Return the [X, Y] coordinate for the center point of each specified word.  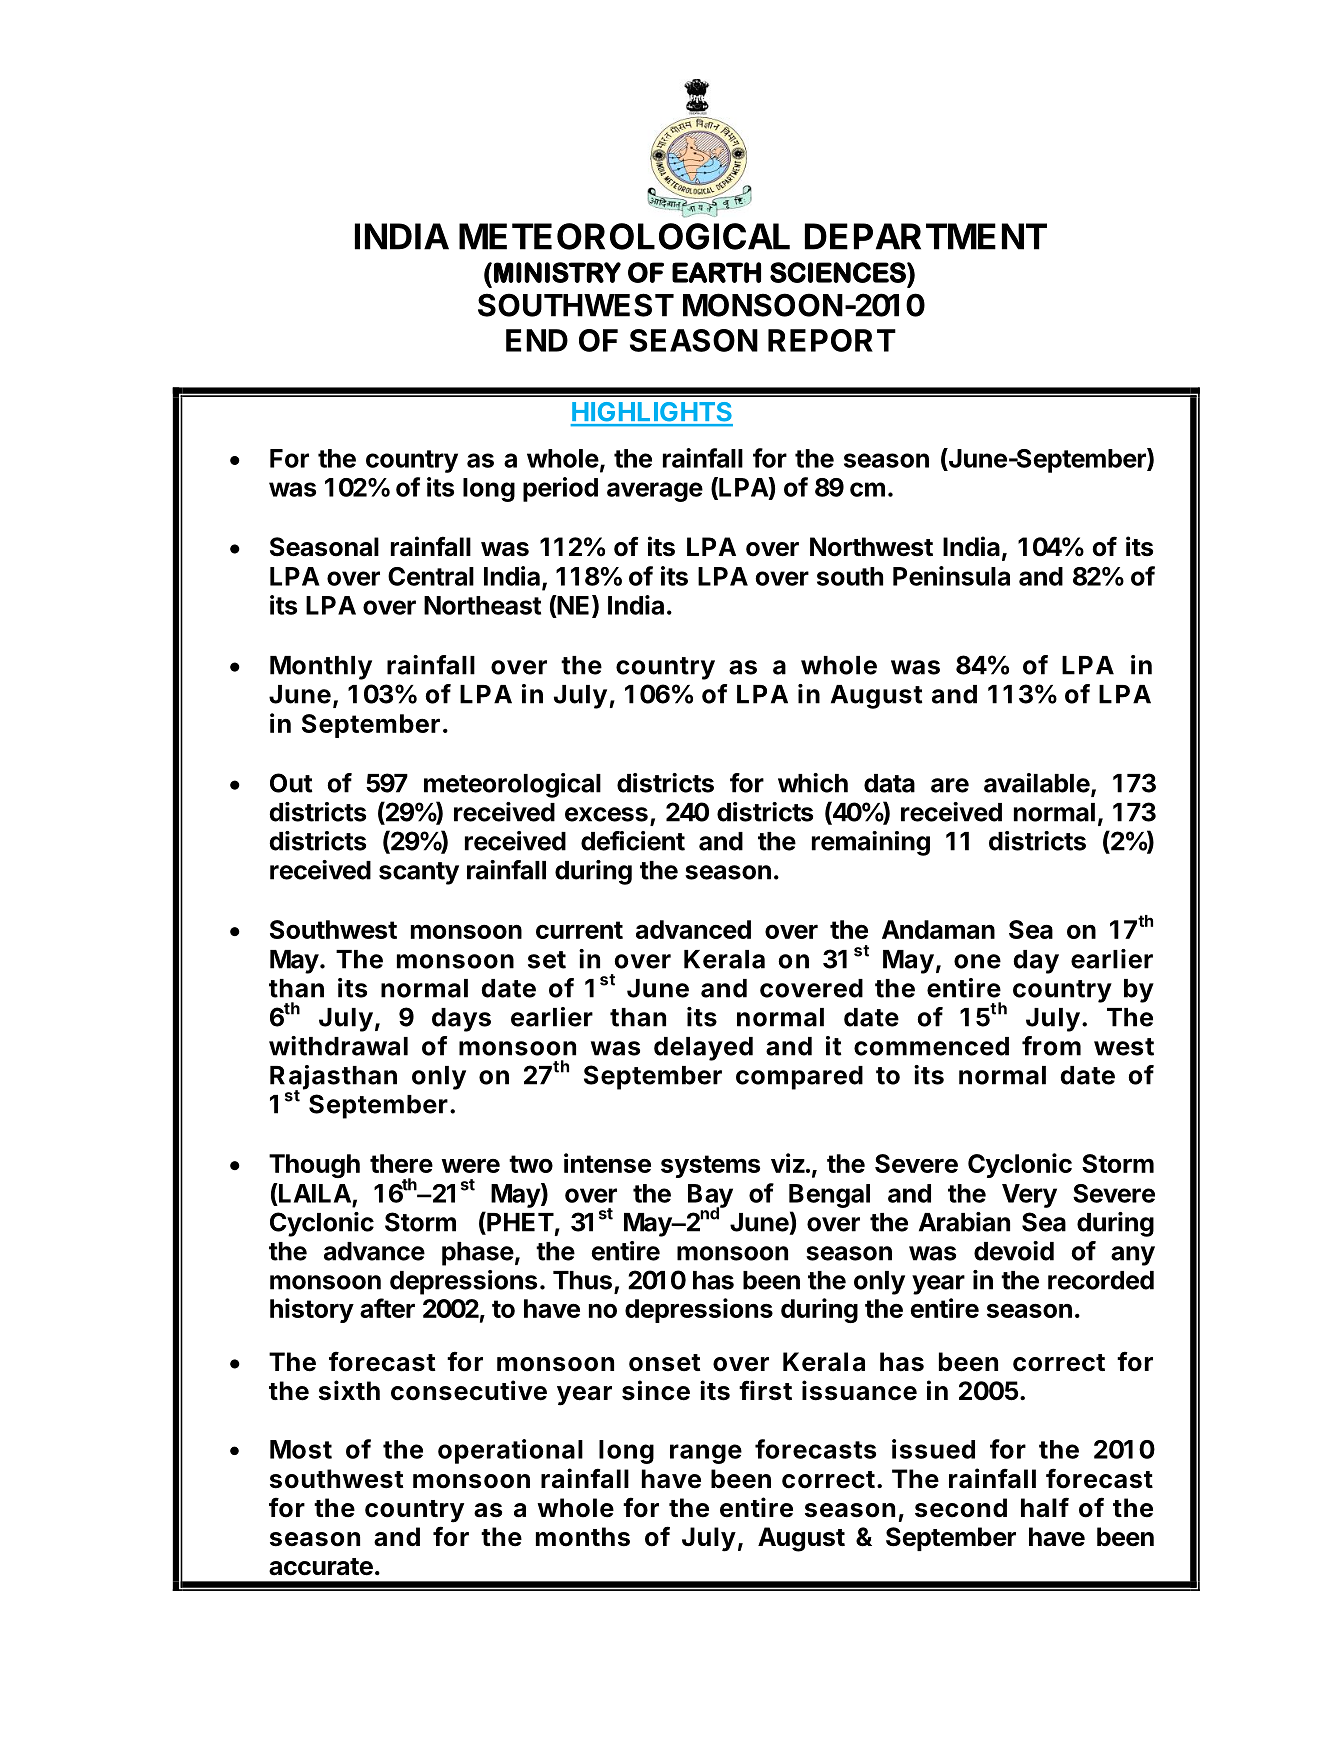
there [401, 1163]
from [1051, 1046]
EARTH [716, 272]
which [813, 783]
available [1037, 783]
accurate [321, 1567]
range [706, 1454]
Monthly [321, 668]
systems [710, 1166]
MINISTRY [557, 272]
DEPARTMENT [926, 236]
